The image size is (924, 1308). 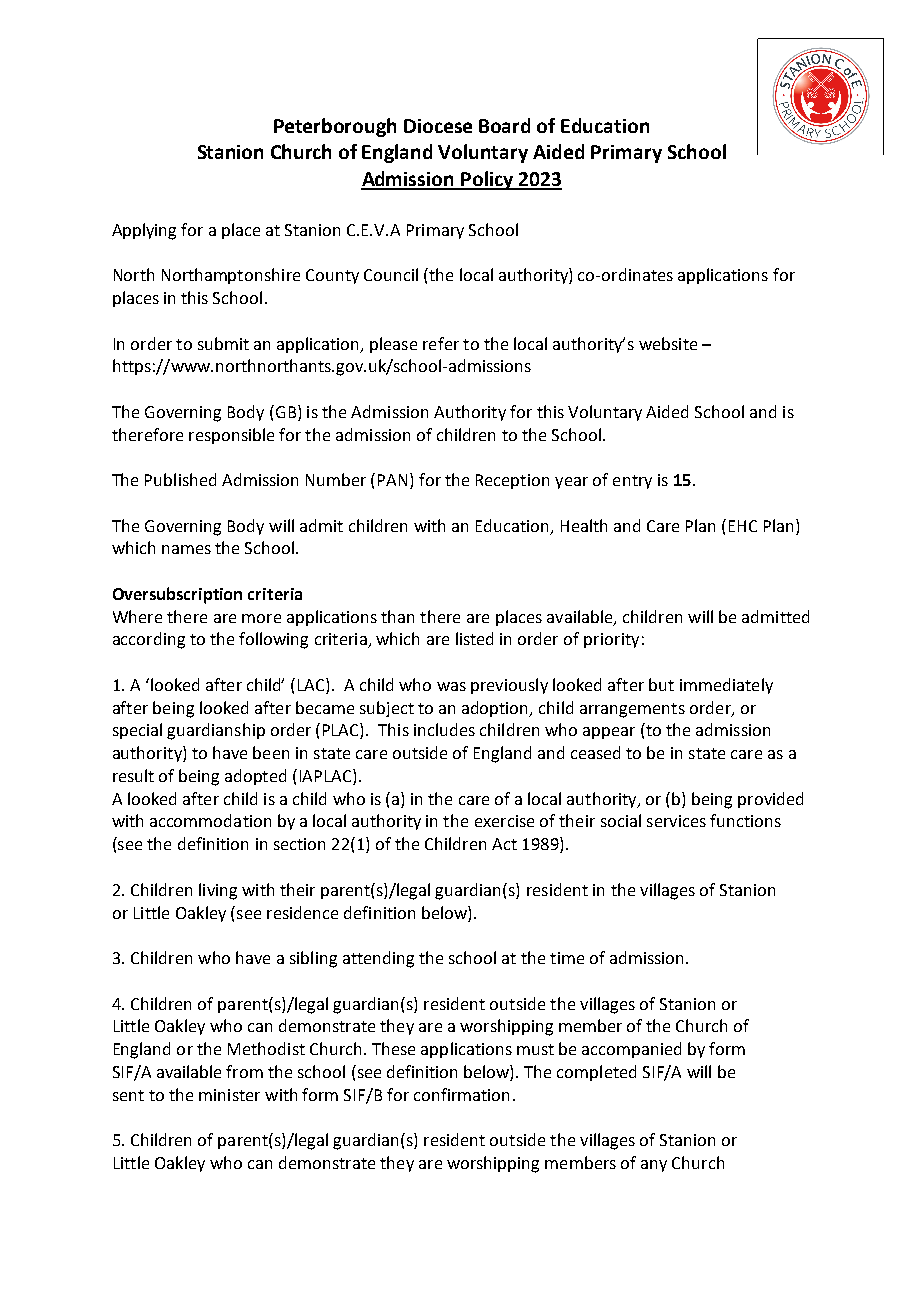 What do you see at coordinates (661, 684) in the screenshot?
I see `but` at bounding box center [661, 684].
